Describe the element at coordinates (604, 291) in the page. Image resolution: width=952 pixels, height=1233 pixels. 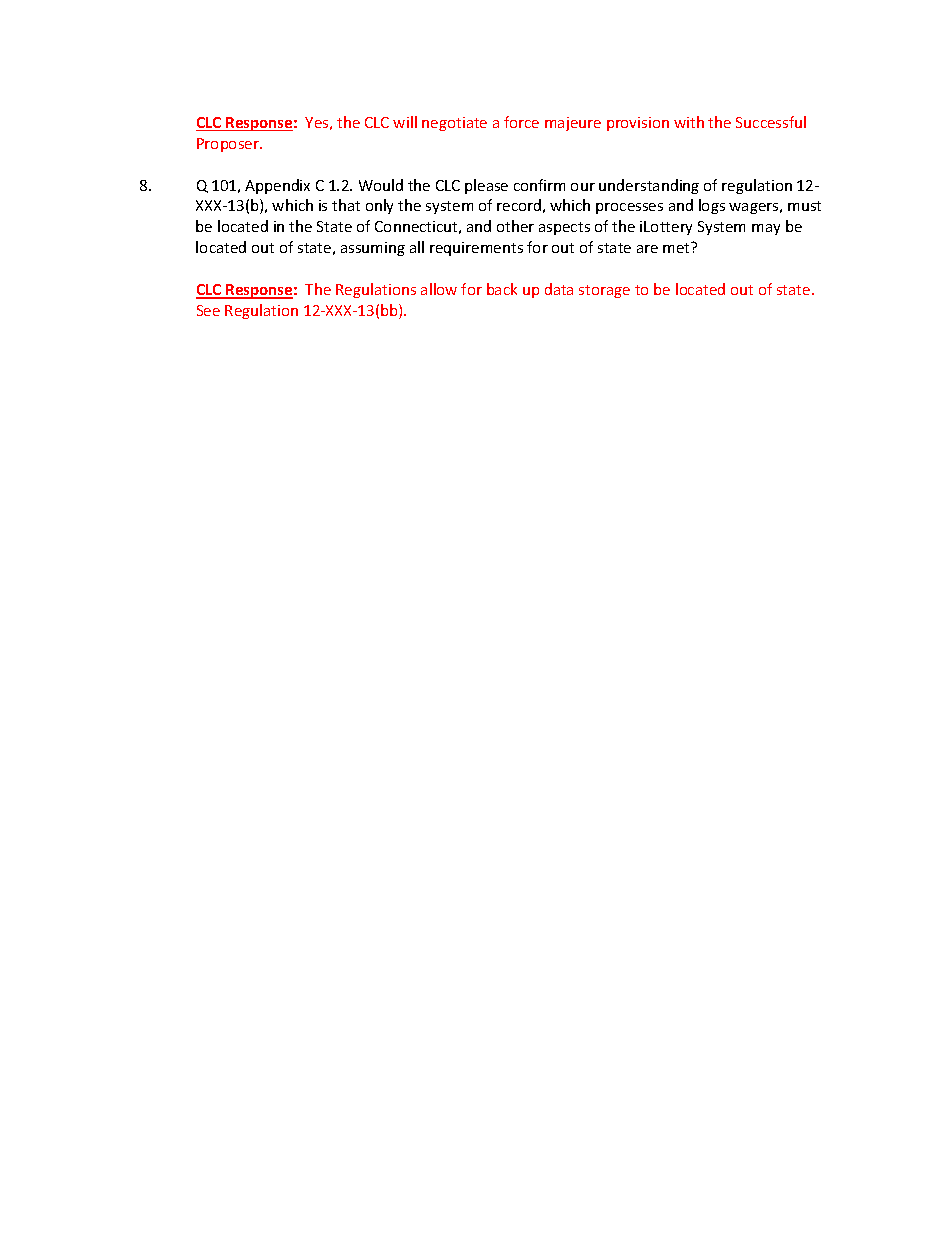
I see `storage` at that location.
